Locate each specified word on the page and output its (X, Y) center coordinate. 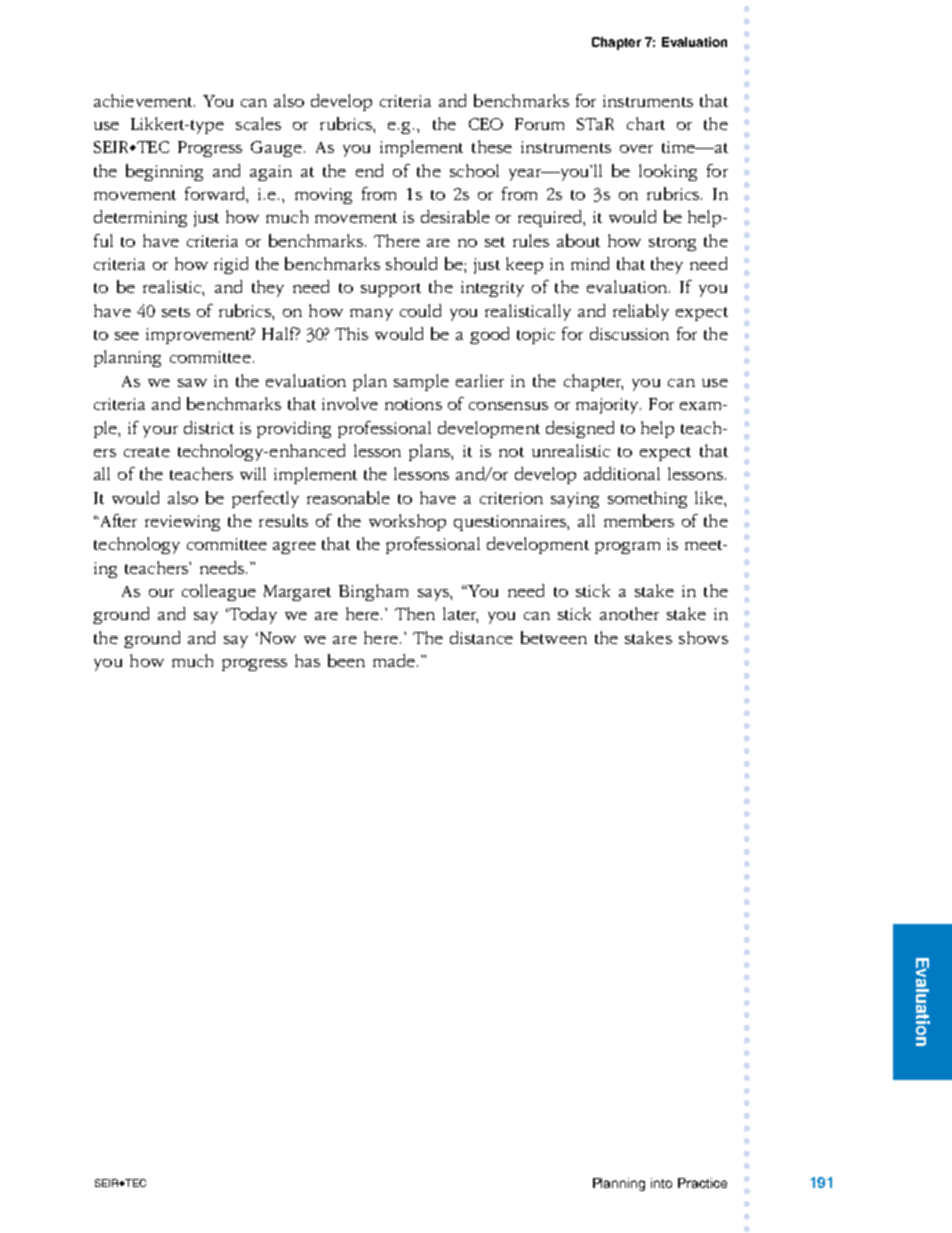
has (307, 660)
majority (608, 406)
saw (192, 383)
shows (703, 637)
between (554, 637)
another (629, 613)
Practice (702, 1183)
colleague (219, 592)
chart (646, 123)
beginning (164, 172)
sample (421, 382)
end (369, 170)
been (346, 660)
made (394, 660)
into (661, 1183)
